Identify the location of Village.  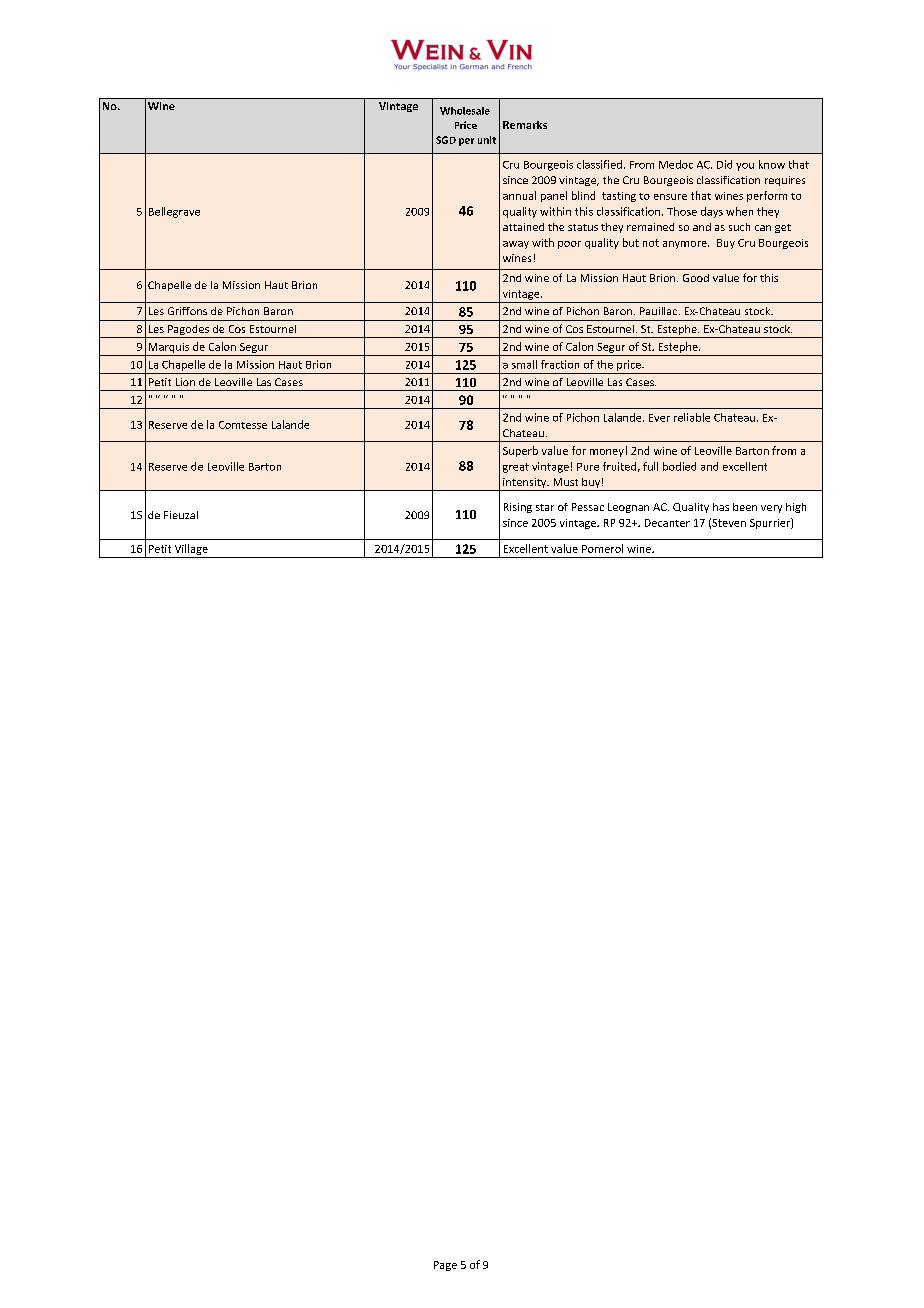
(191, 549).
